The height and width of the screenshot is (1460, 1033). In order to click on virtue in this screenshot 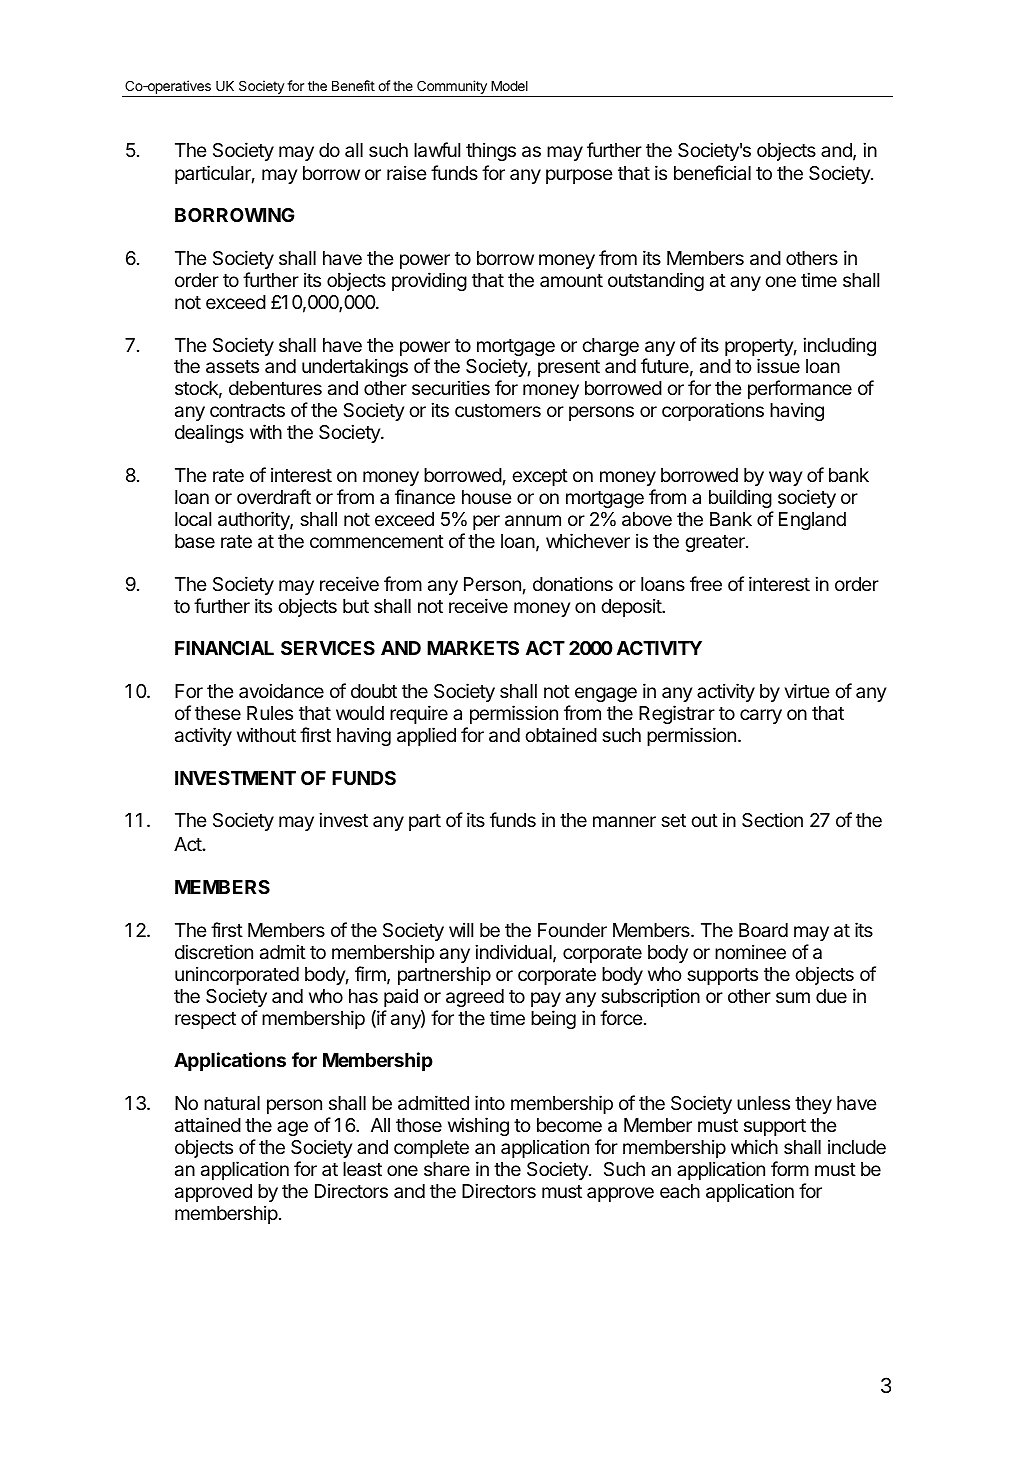, I will do `click(807, 690)`.
